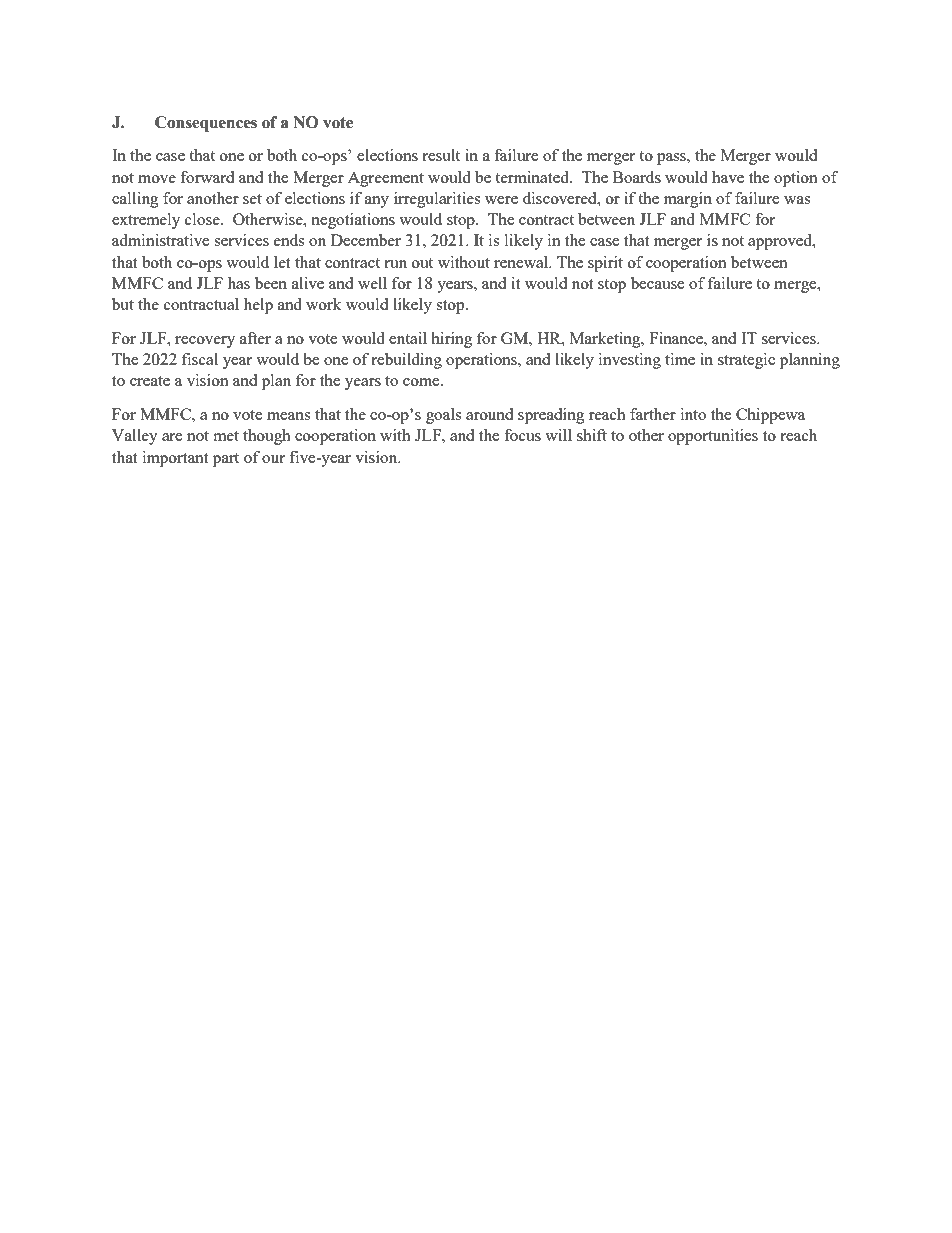 The width and height of the screenshot is (952, 1233). Describe the element at coordinates (282, 262) in the screenshot. I see `let` at that location.
